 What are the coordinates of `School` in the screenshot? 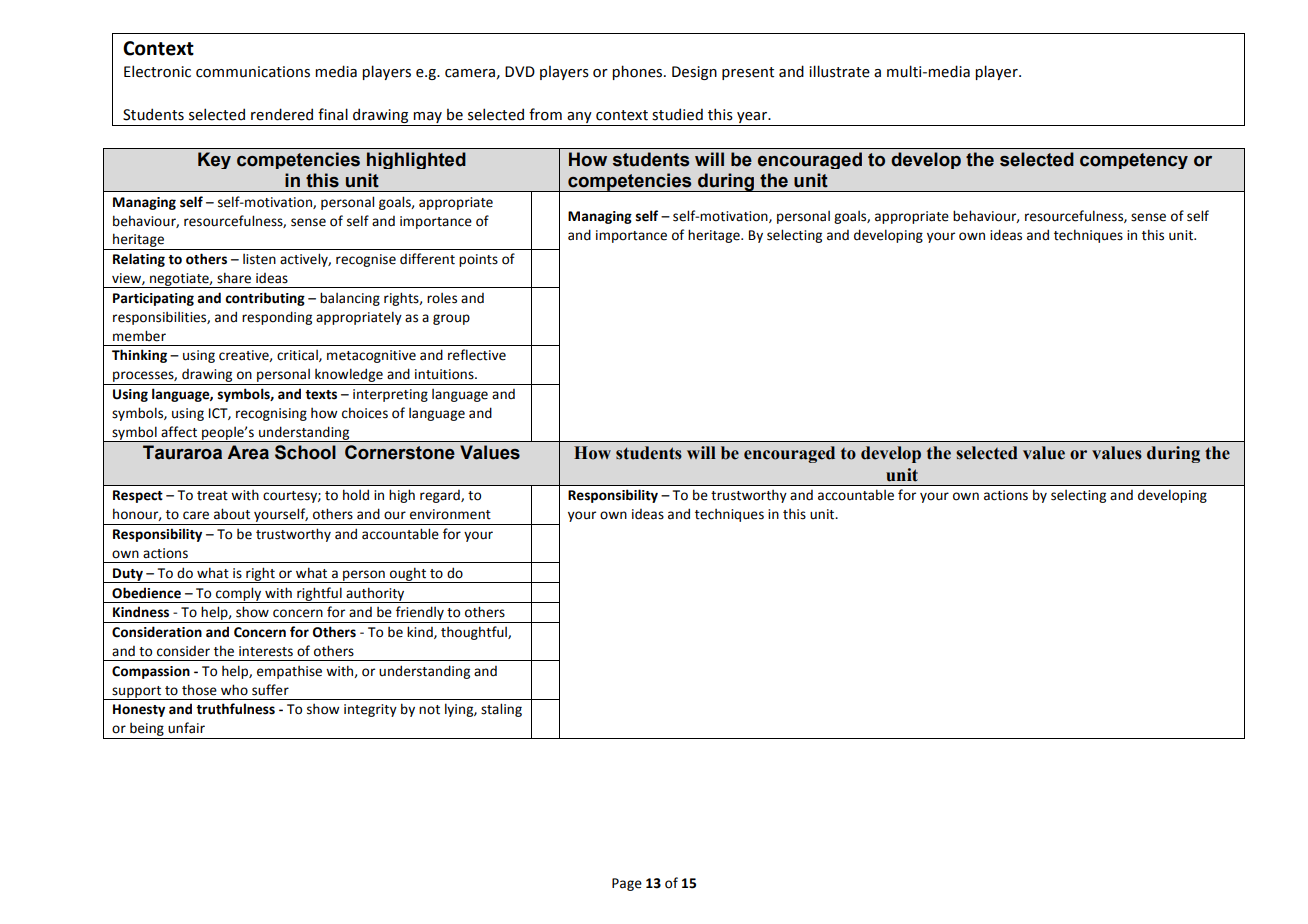 It's located at (305, 452).
